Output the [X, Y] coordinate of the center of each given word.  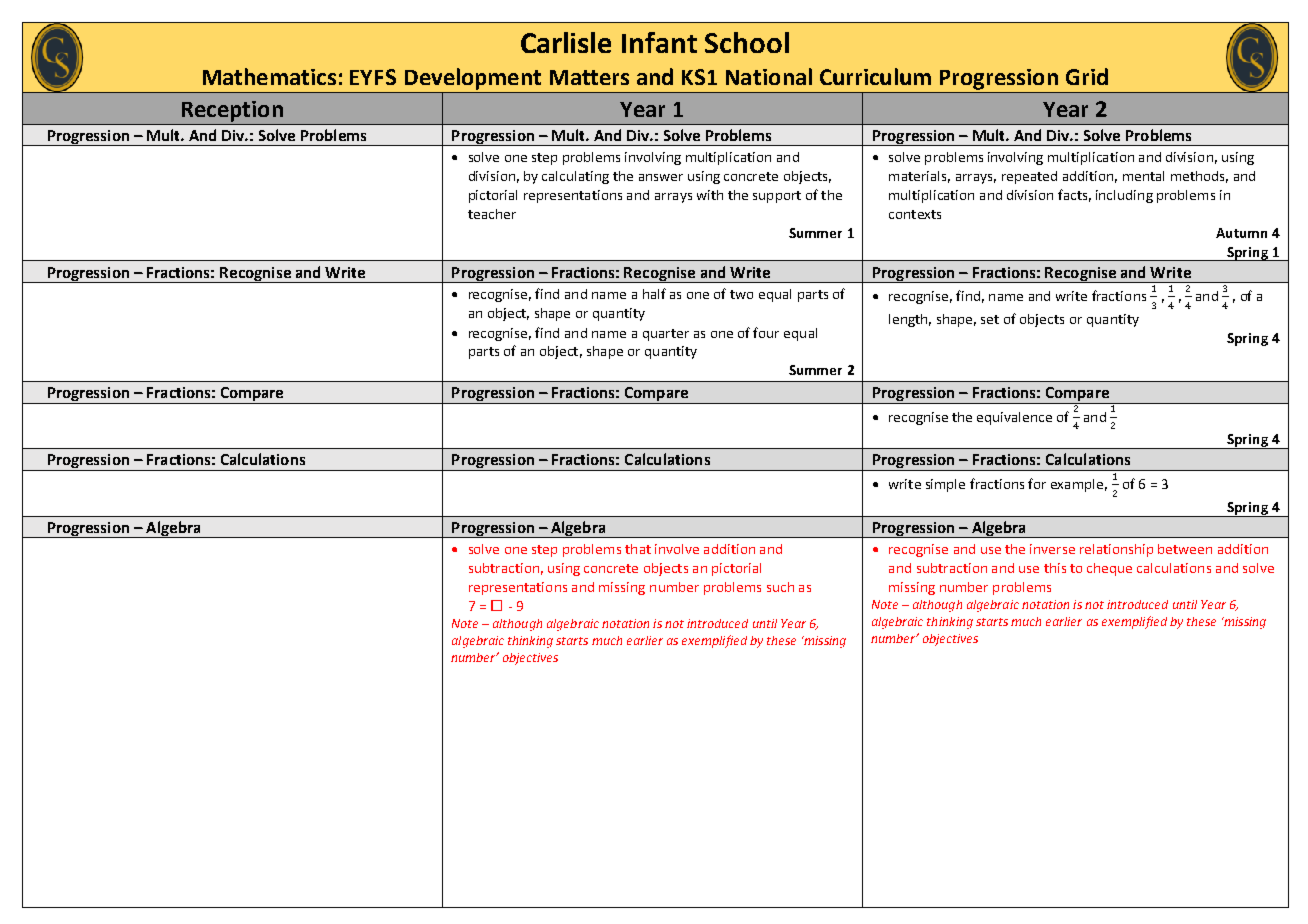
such [780, 587]
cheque [1109, 569]
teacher [492, 214]
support [777, 197]
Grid [1087, 76]
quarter [666, 335]
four [766, 332]
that [638, 549]
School [747, 42]
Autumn [1241, 233]
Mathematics [269, 76]
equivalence [1014, 418]
